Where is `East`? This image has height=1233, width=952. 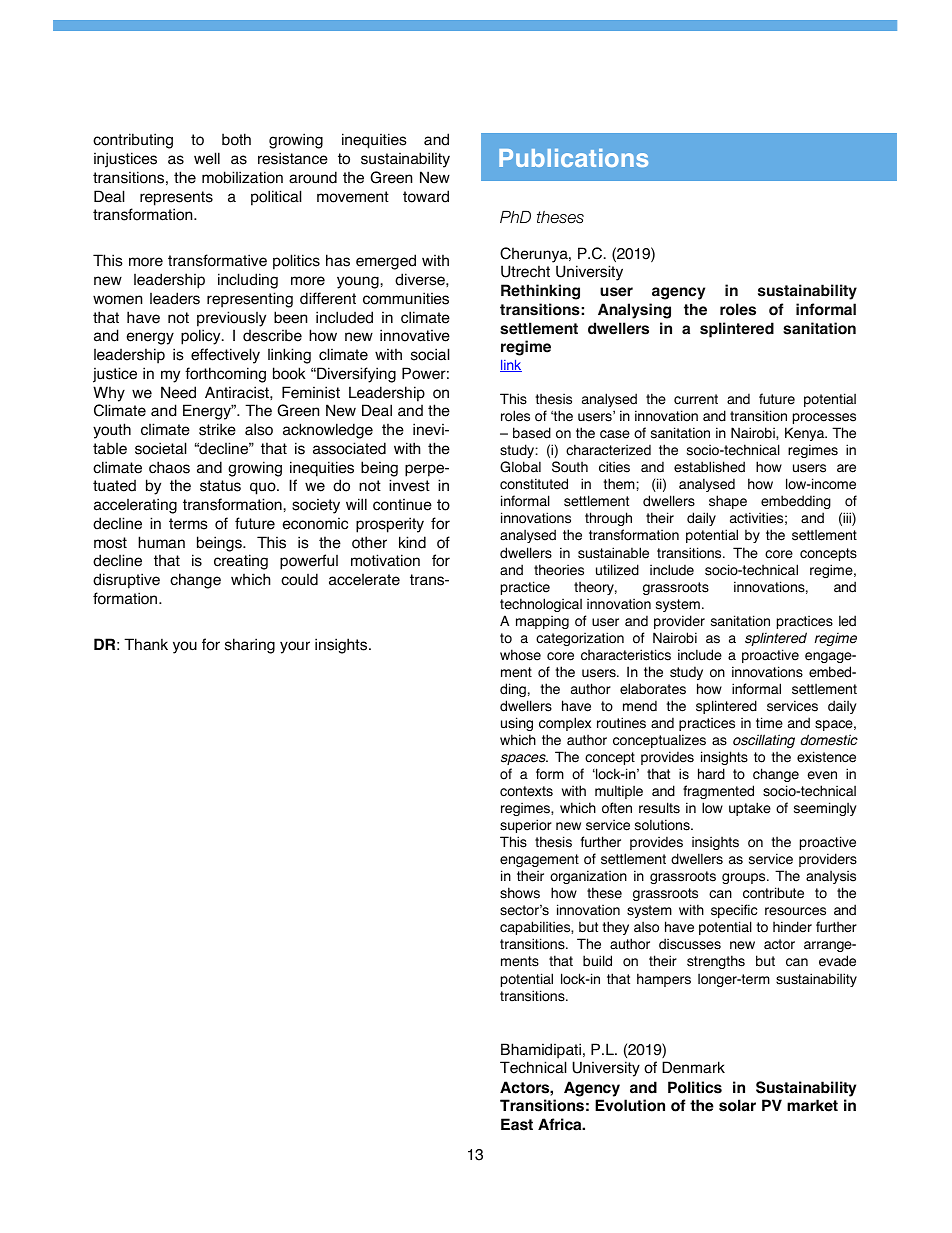 East is located at coordinates (517, 1124).
